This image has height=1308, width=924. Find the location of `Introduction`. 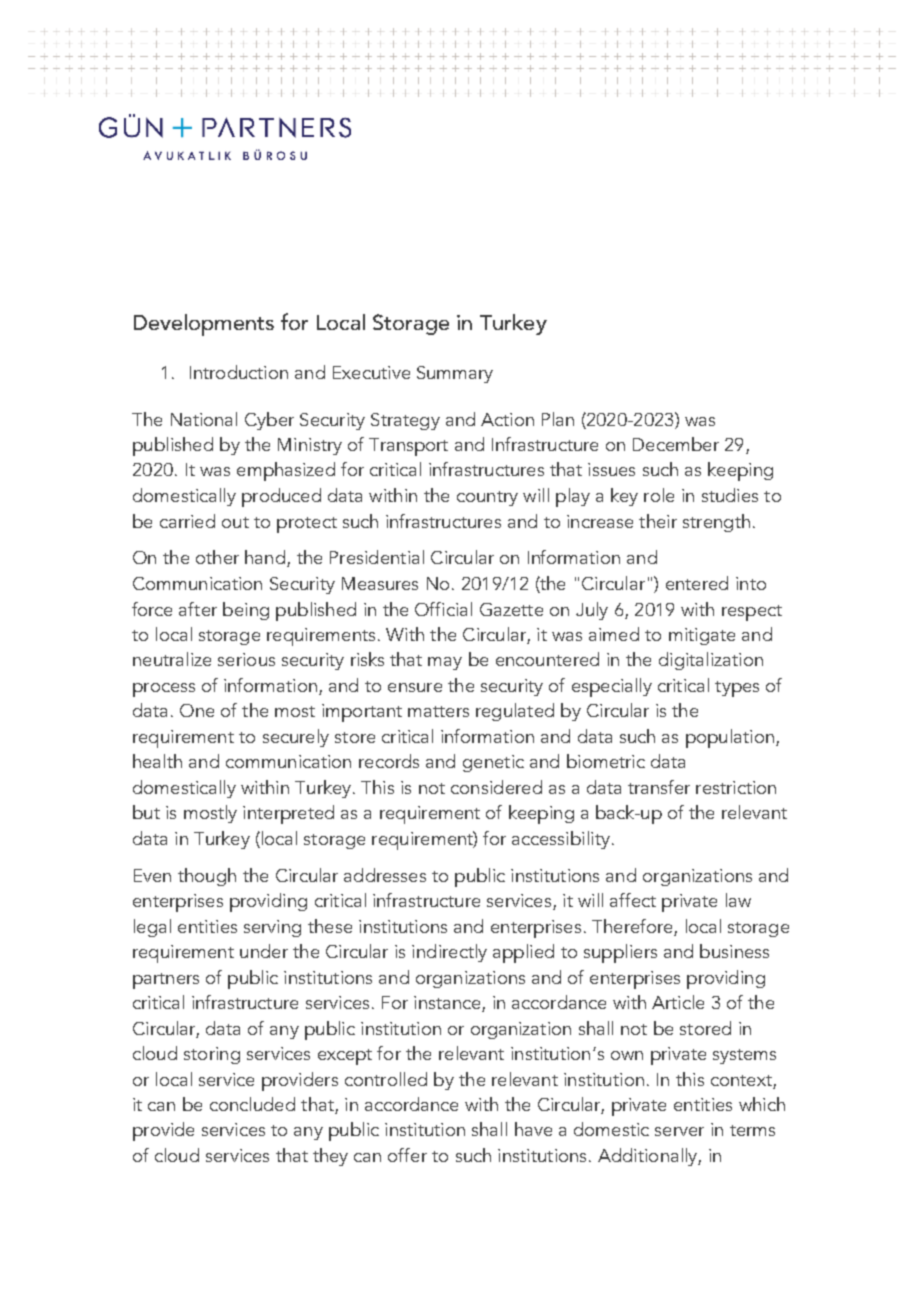

Introduction is located at coordinates (239, 372).
